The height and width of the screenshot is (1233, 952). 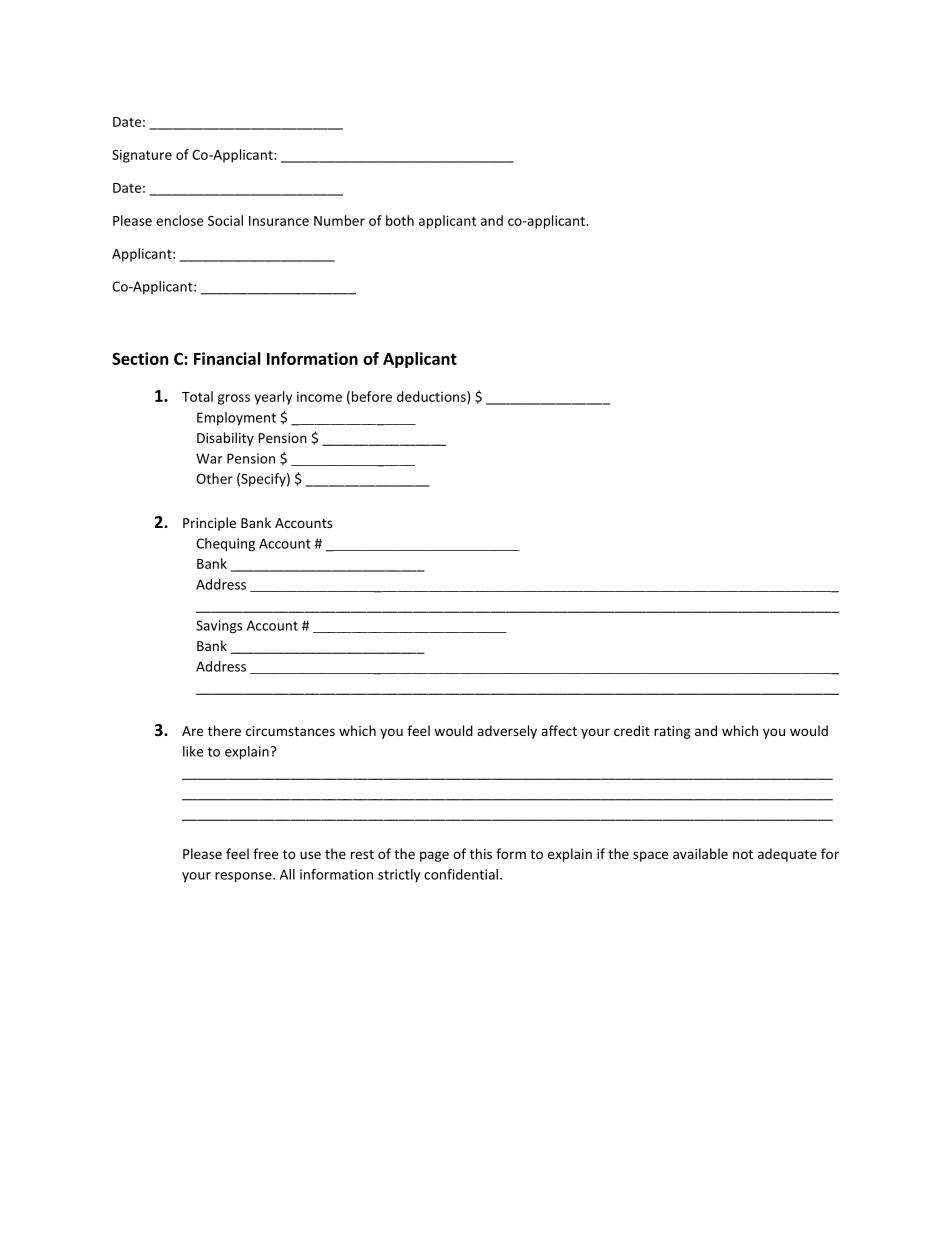 I want to click on Number, so click(x=339, y=220).
